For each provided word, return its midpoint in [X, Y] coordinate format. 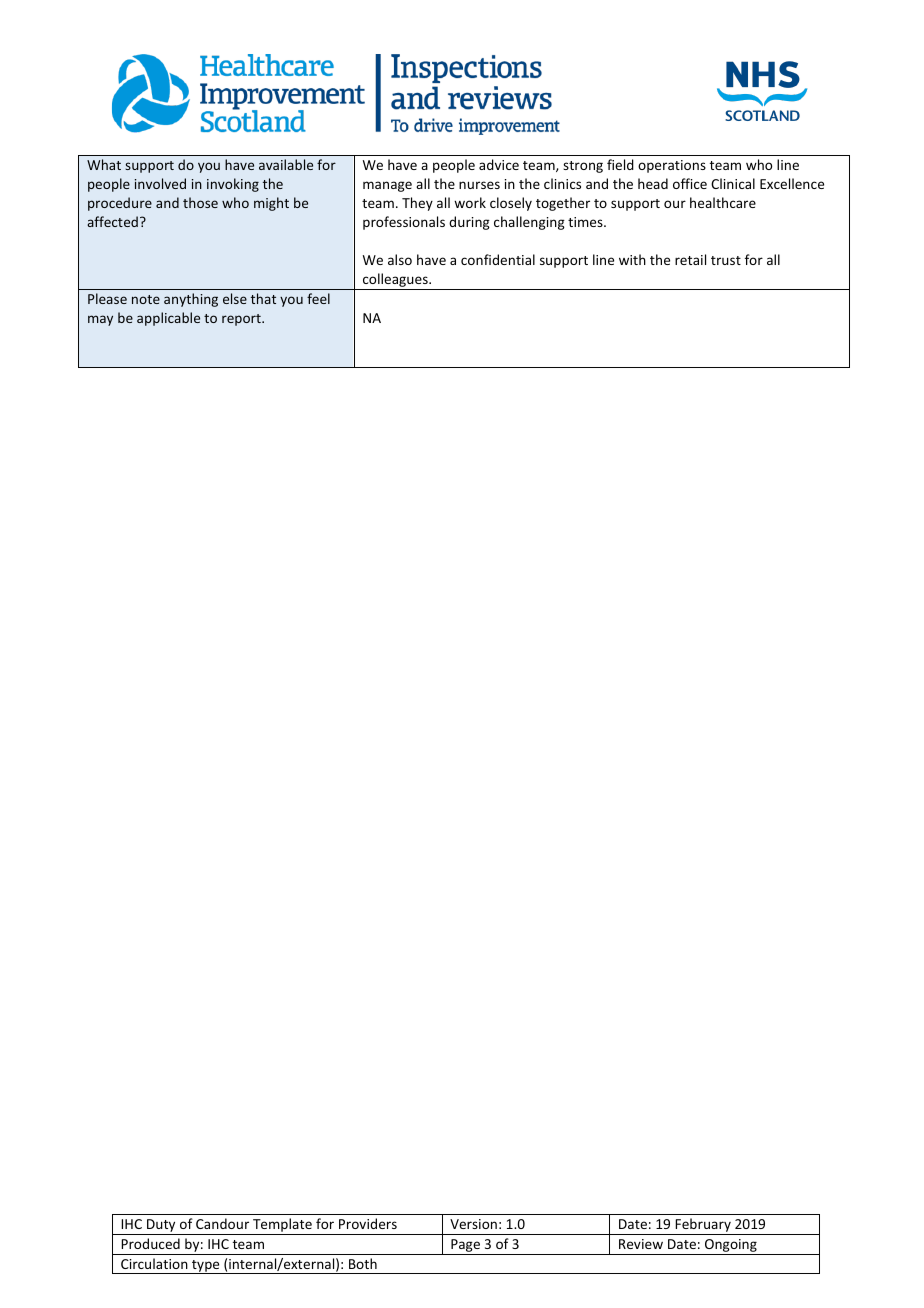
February [703, 1226]
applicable [168, 319]
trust [726, 260]
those [200, 202]
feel [318, 298]
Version [473, 1224]
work [470, 202]
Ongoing [731, 1247]
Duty [161, 1227]
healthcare [723, 202]
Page [465, 1247]
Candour [222, 1223]
